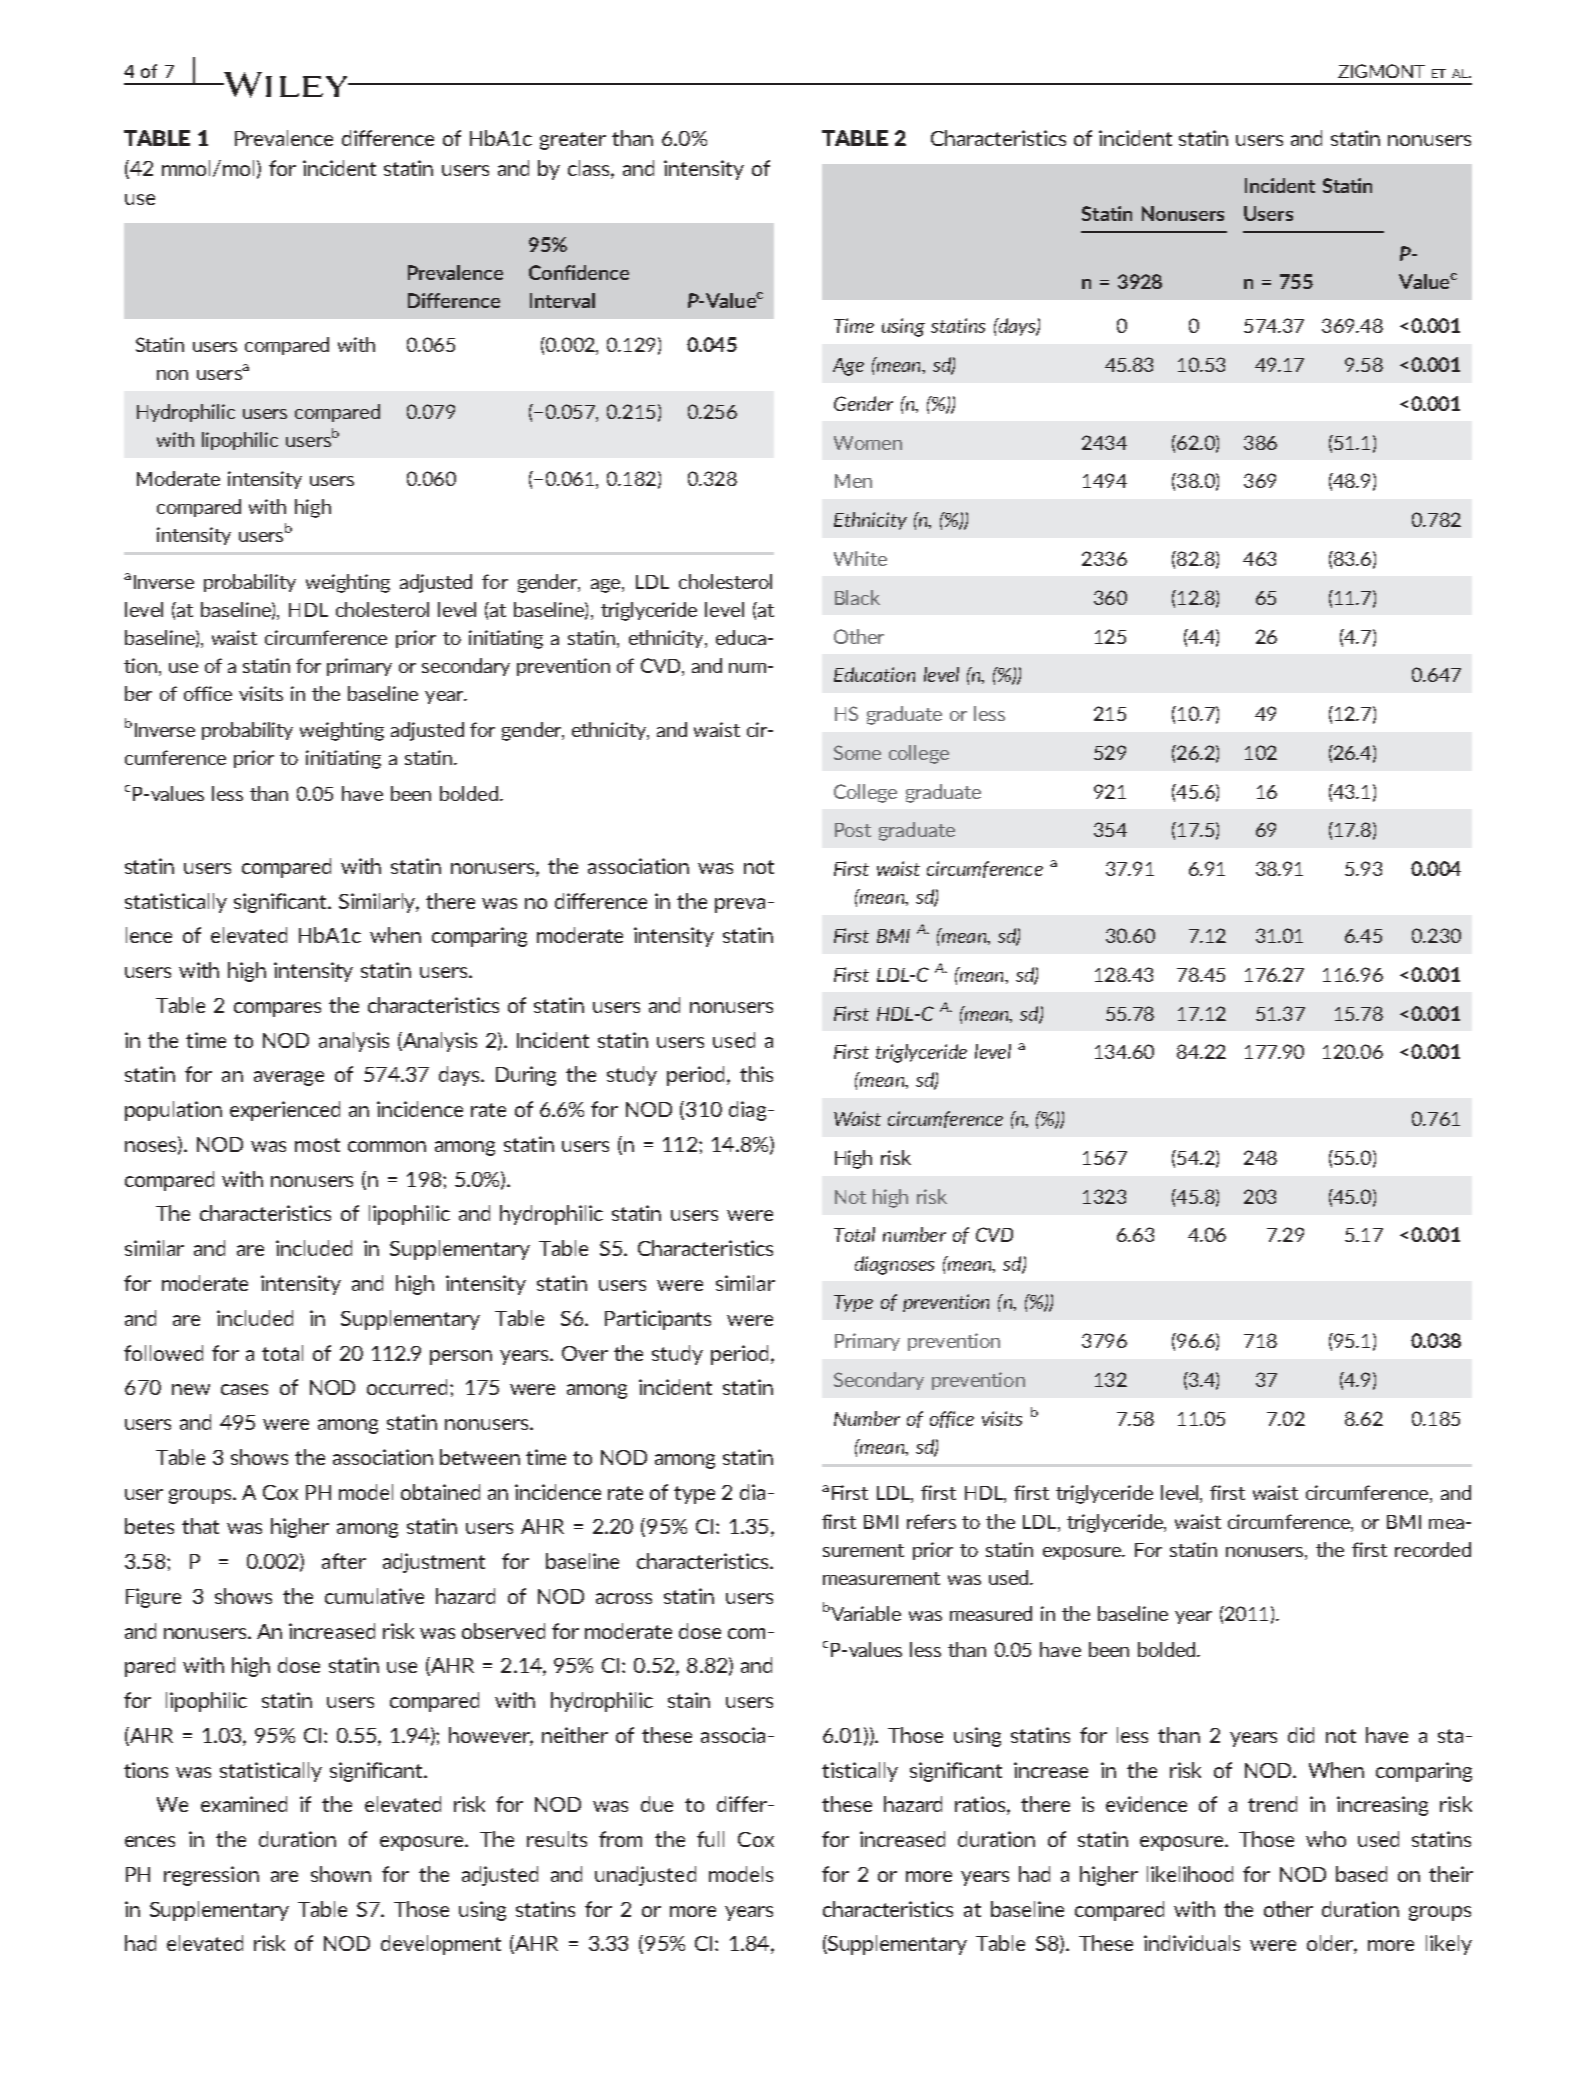 This page has width=1592, height=2092. What do you see at coordinates (756, 1074) in the page?
I see `this` at bounding box center [756, 1074].
